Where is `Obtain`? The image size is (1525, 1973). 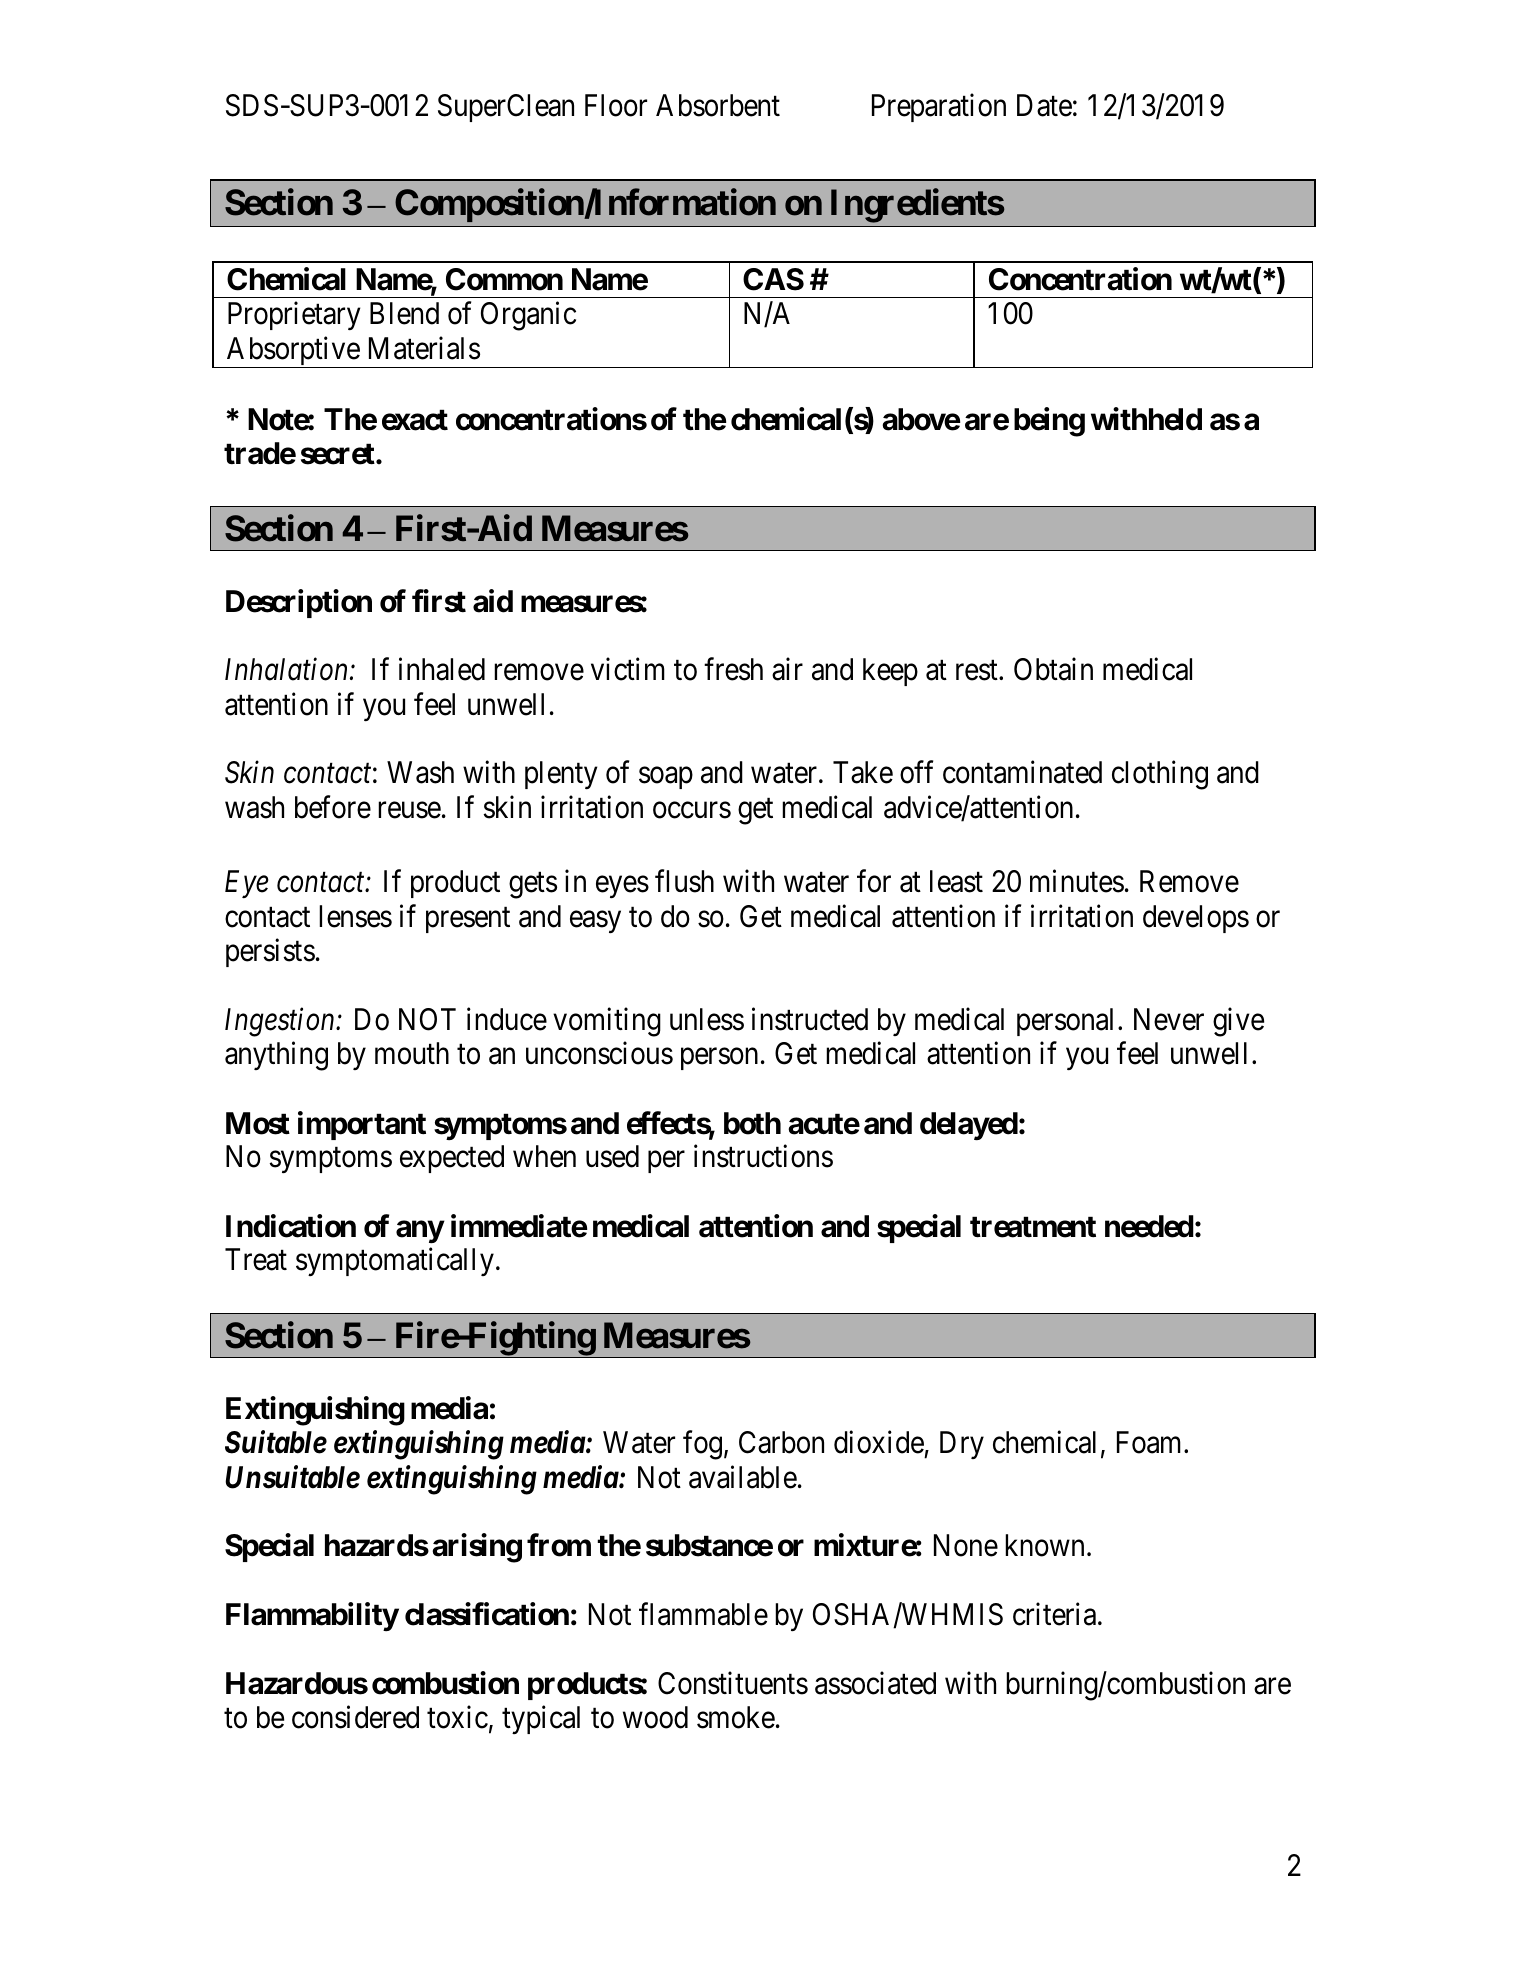
Obtain is located at coordinates (1053, 669).
